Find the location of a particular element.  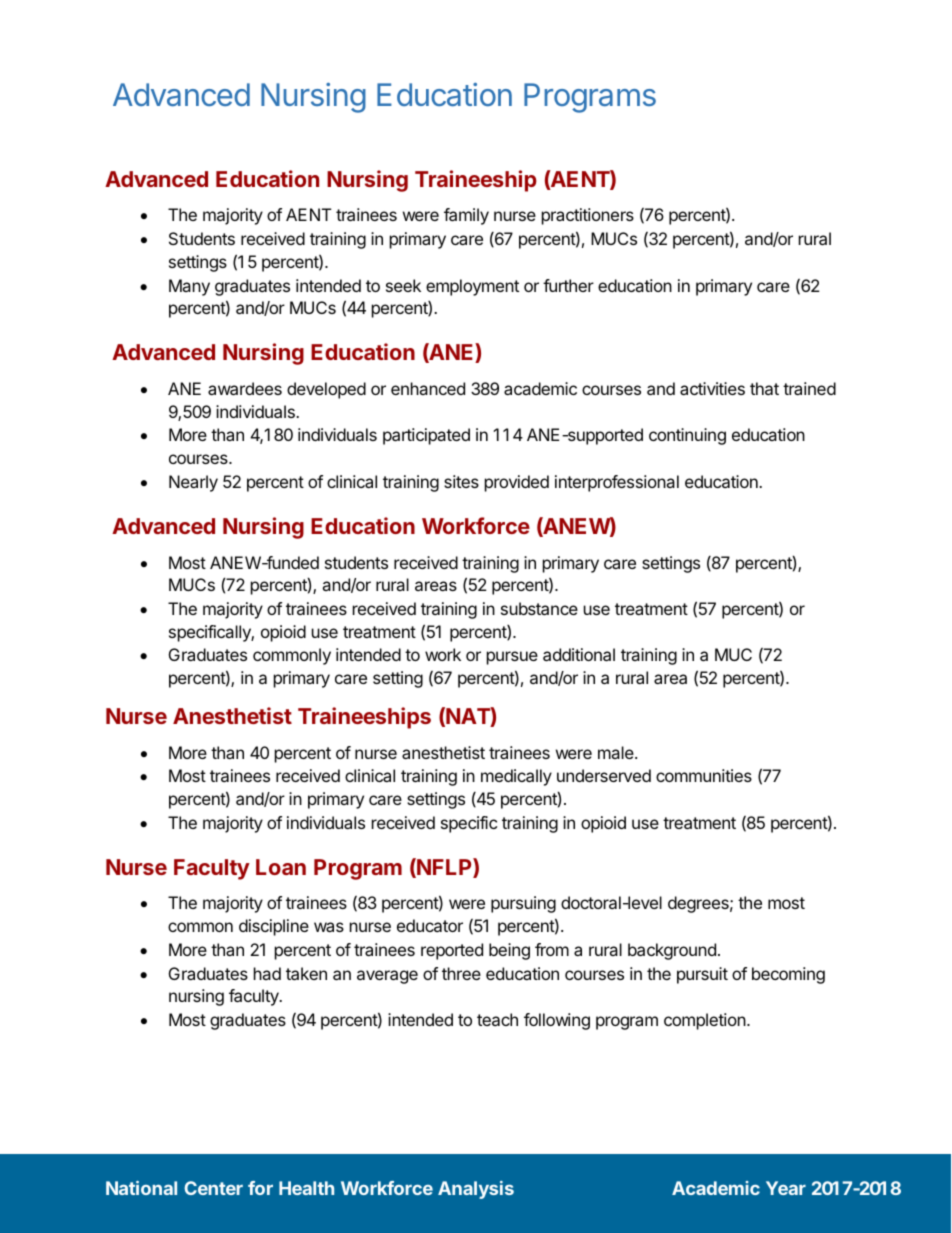

Many is located at coordinates (189, 287).
